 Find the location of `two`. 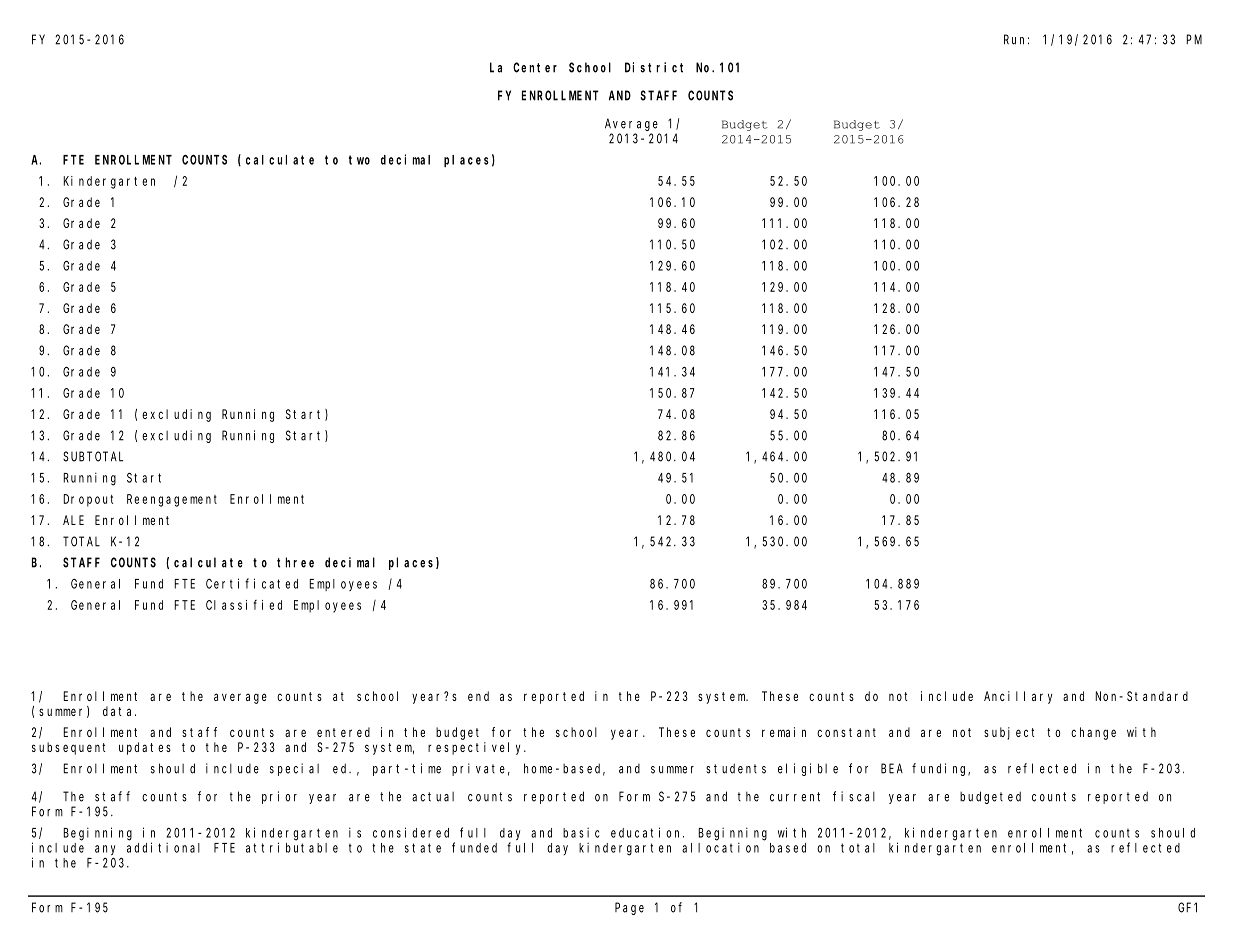

two is located at coordinates (359, 160).
